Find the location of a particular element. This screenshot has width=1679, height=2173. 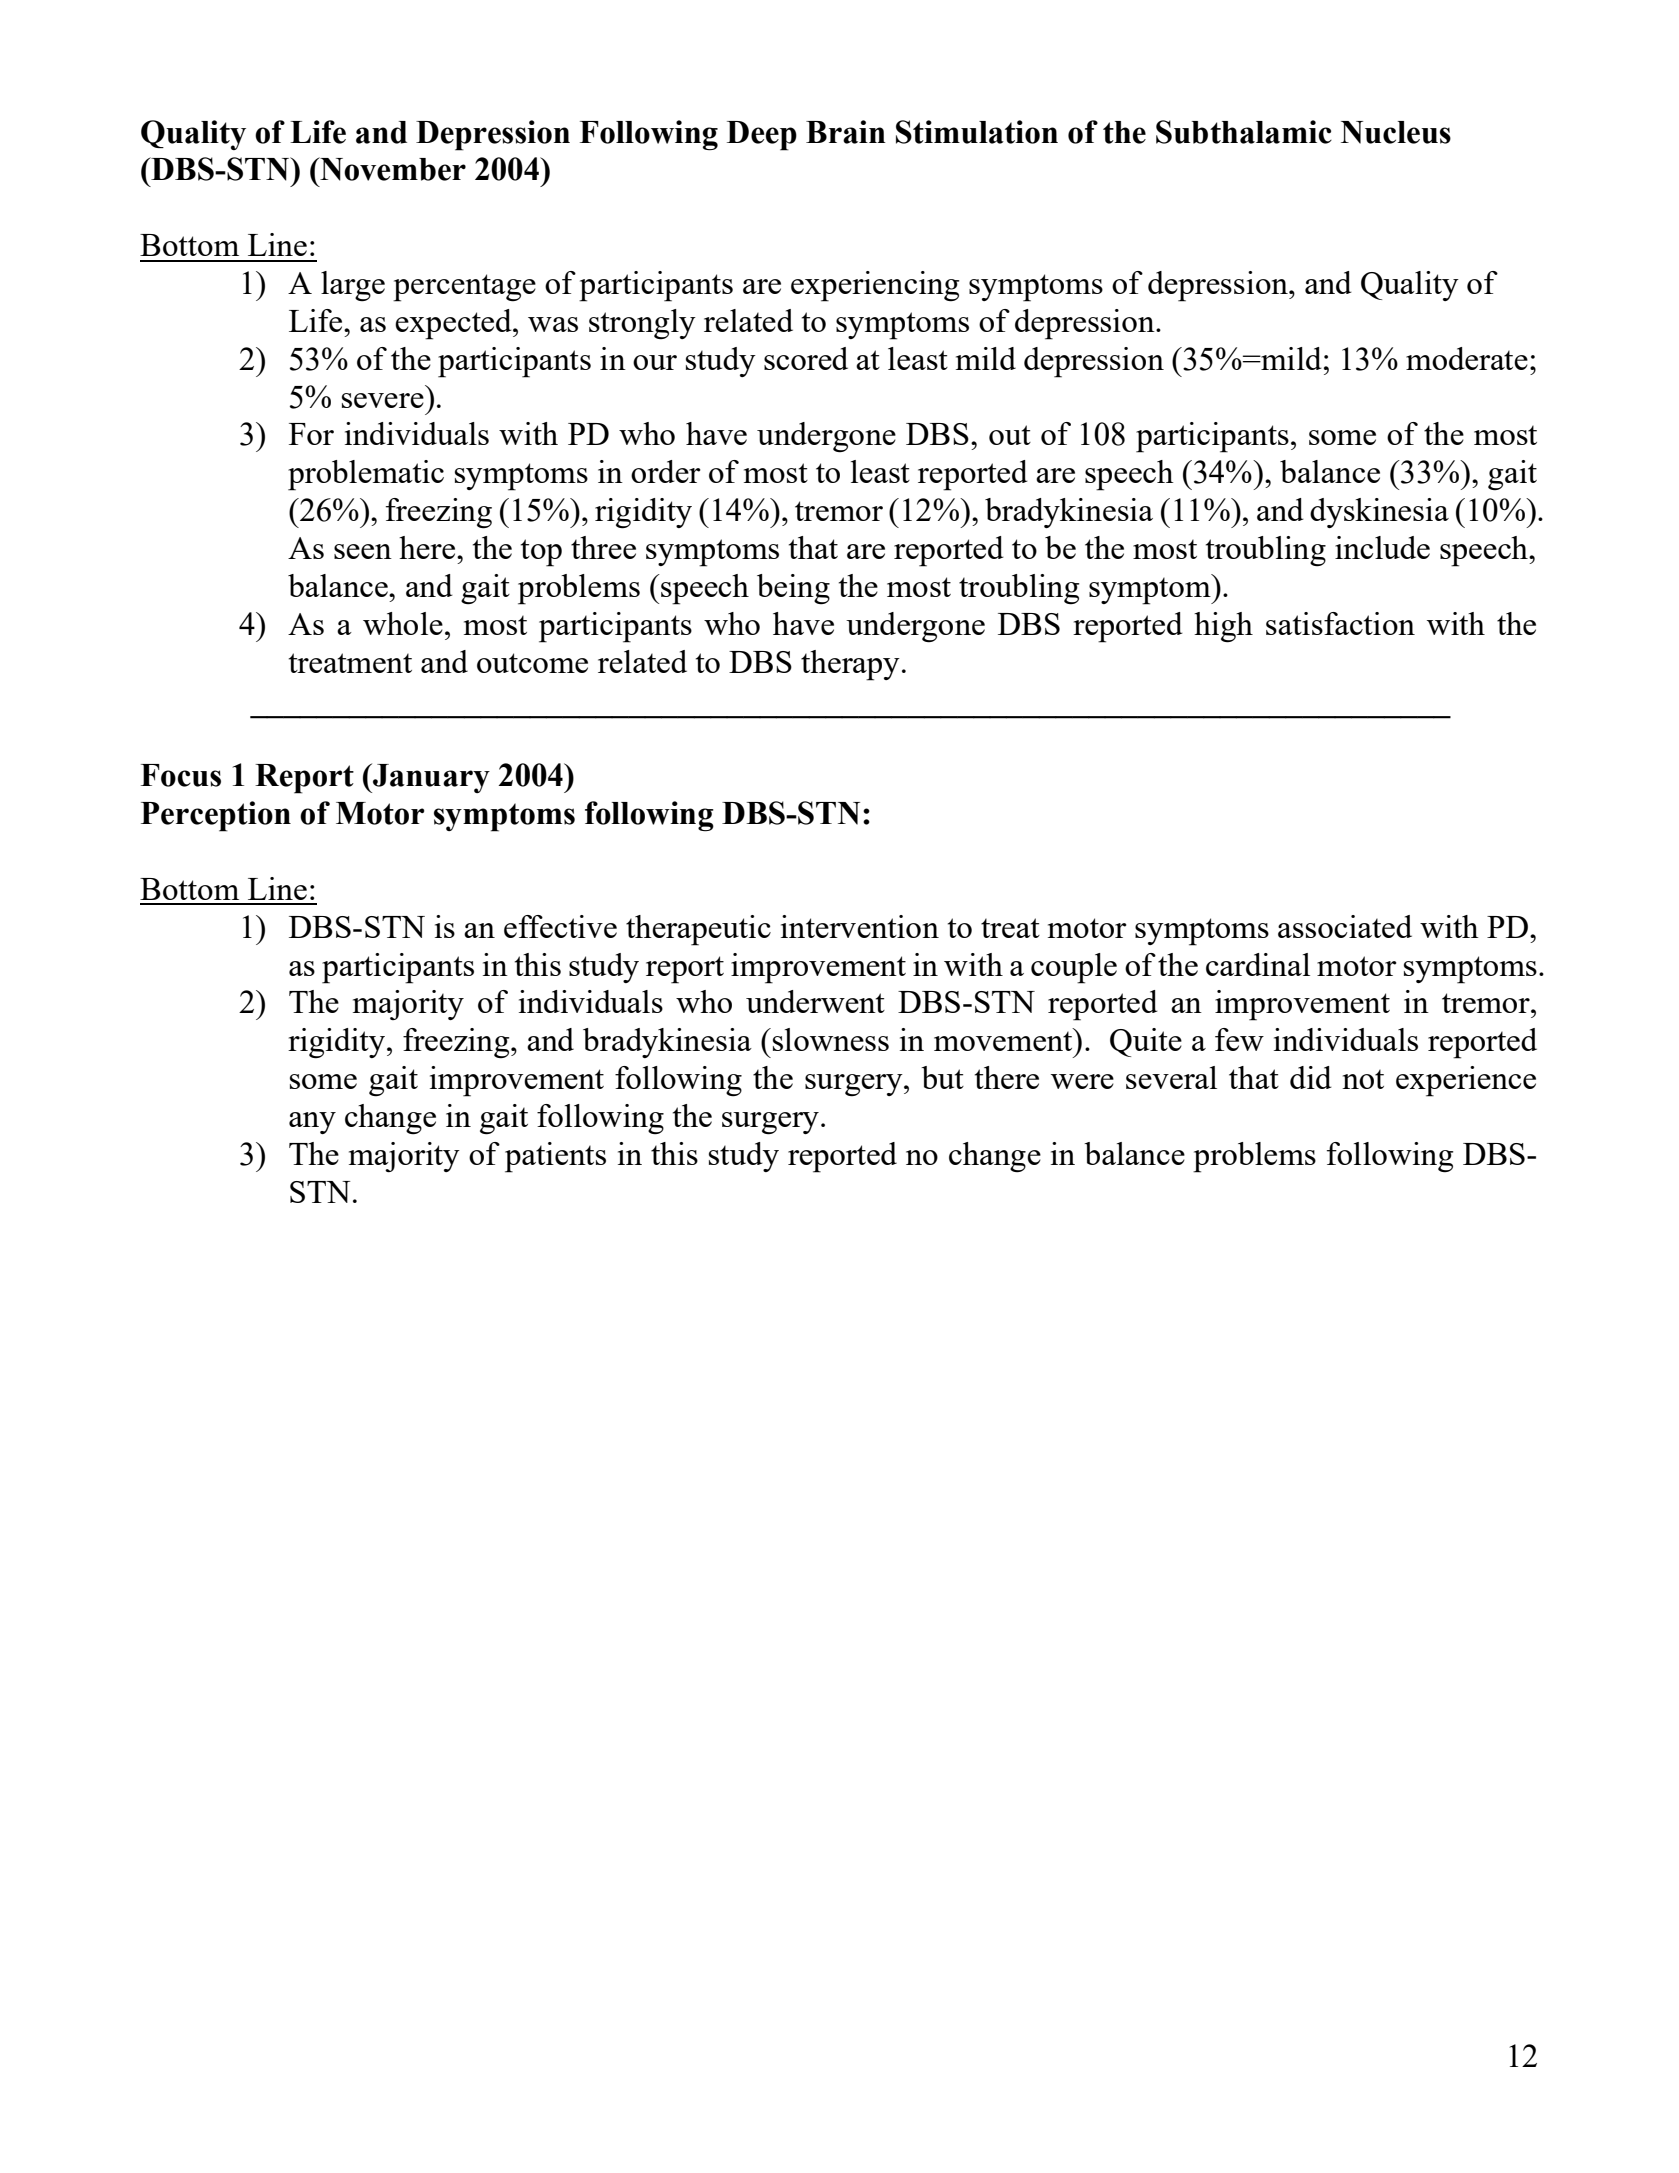

therapy is located at coordinates (850, 665).
